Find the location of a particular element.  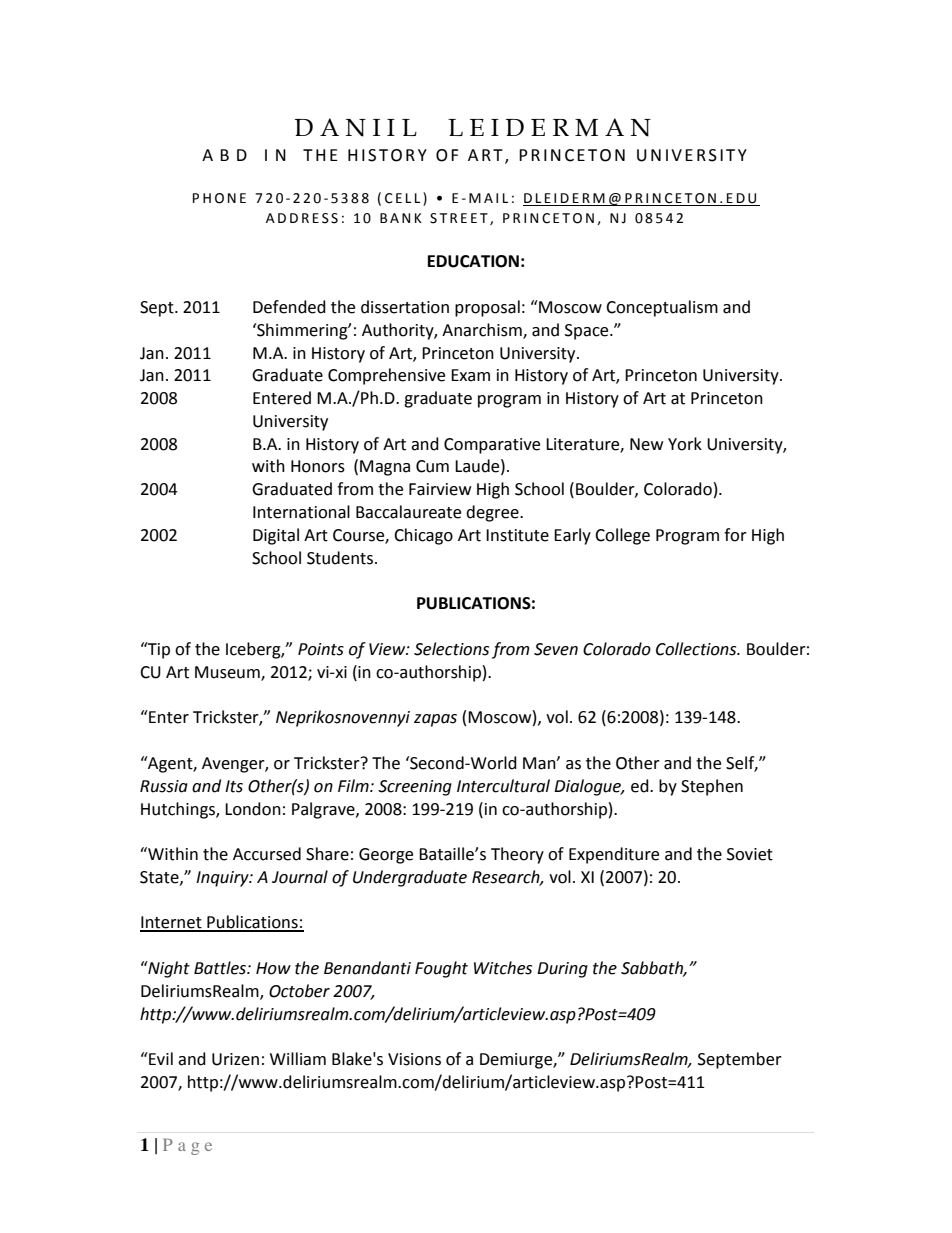

EDUCATION is located at coordinates (473, 261).
